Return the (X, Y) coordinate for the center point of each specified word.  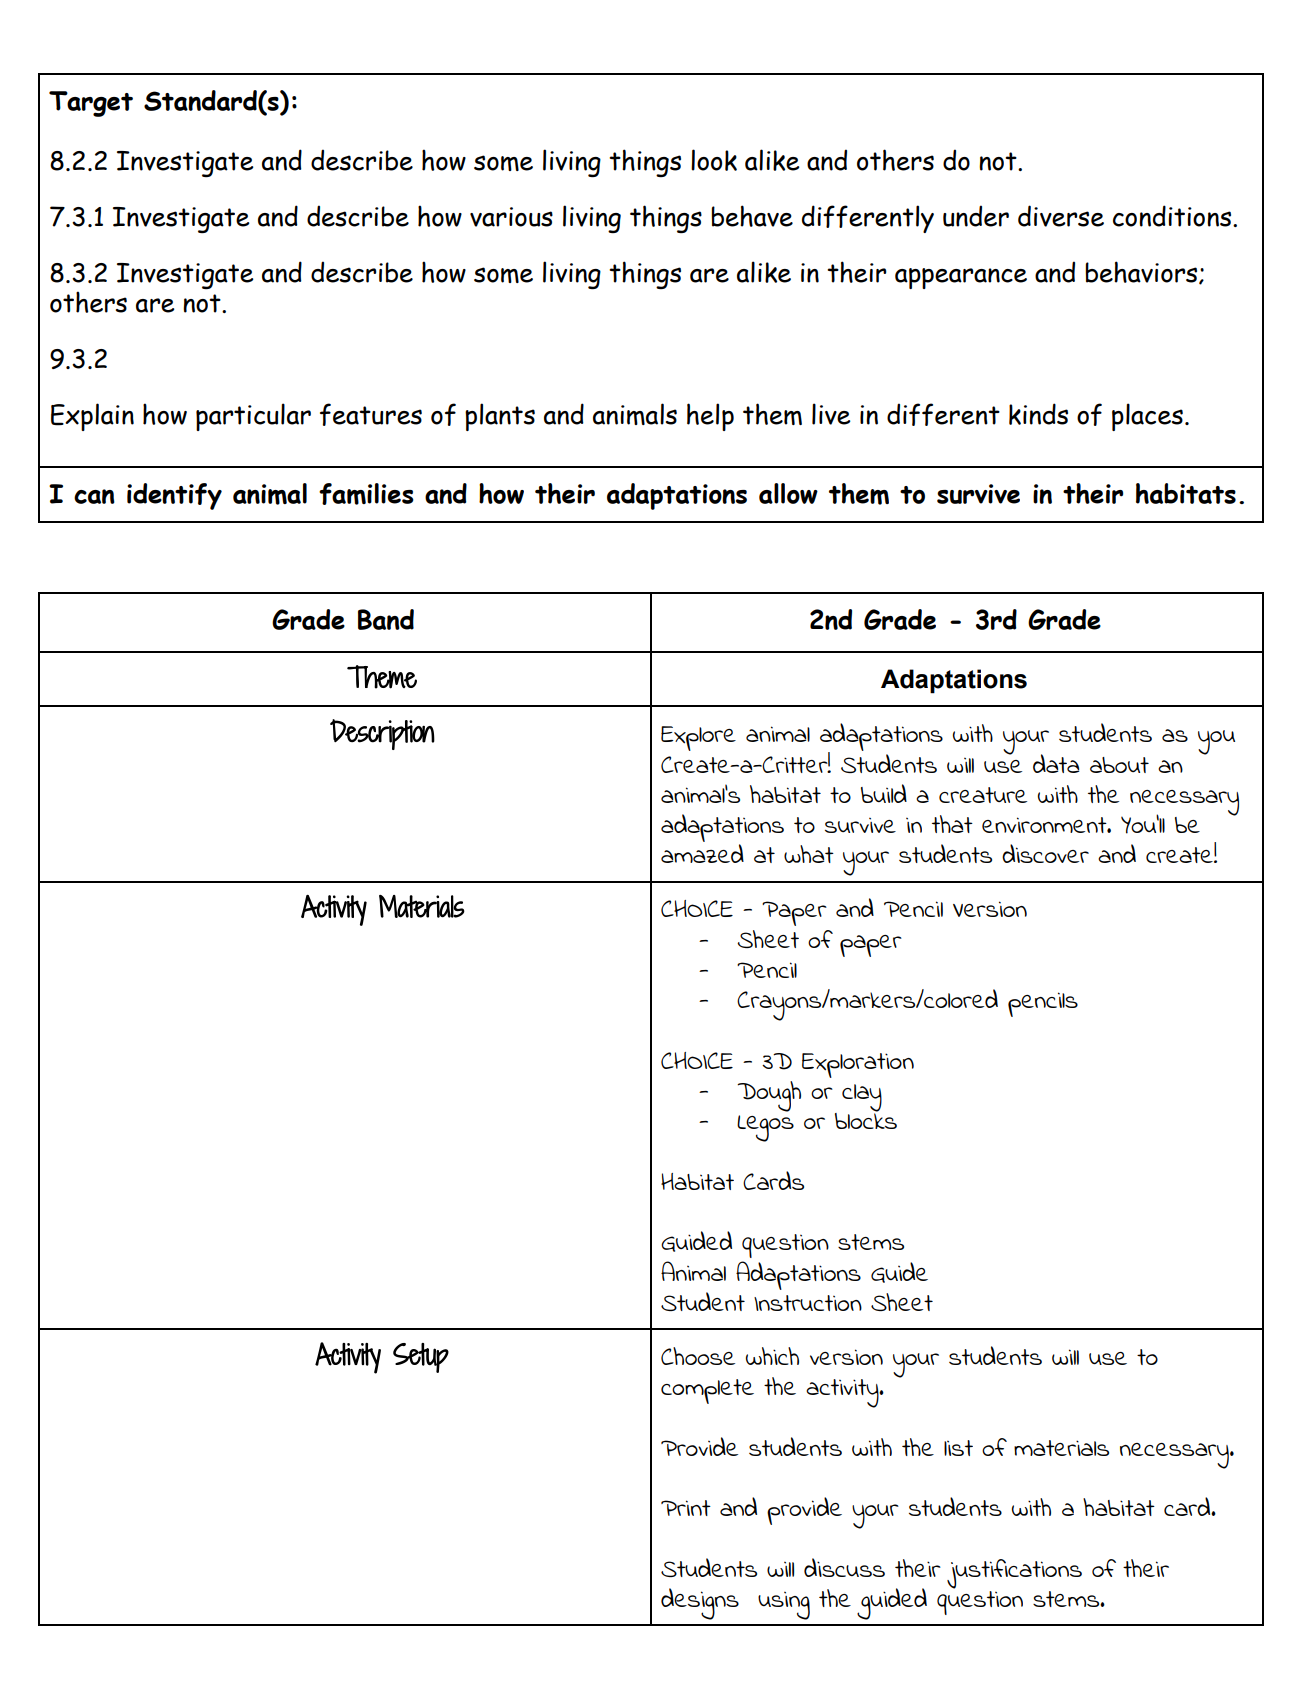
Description (382, 734)
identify (174, 496)
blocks (866, 1119)
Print (686, 1508)
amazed (702, 853)
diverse (1061, 216)
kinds (1038, 414)
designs (700, 1604)
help (710, 417)
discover (1045, 853)
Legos (765, 1128)
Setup (421, 1358)
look (714, 160)
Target (91, 104)
